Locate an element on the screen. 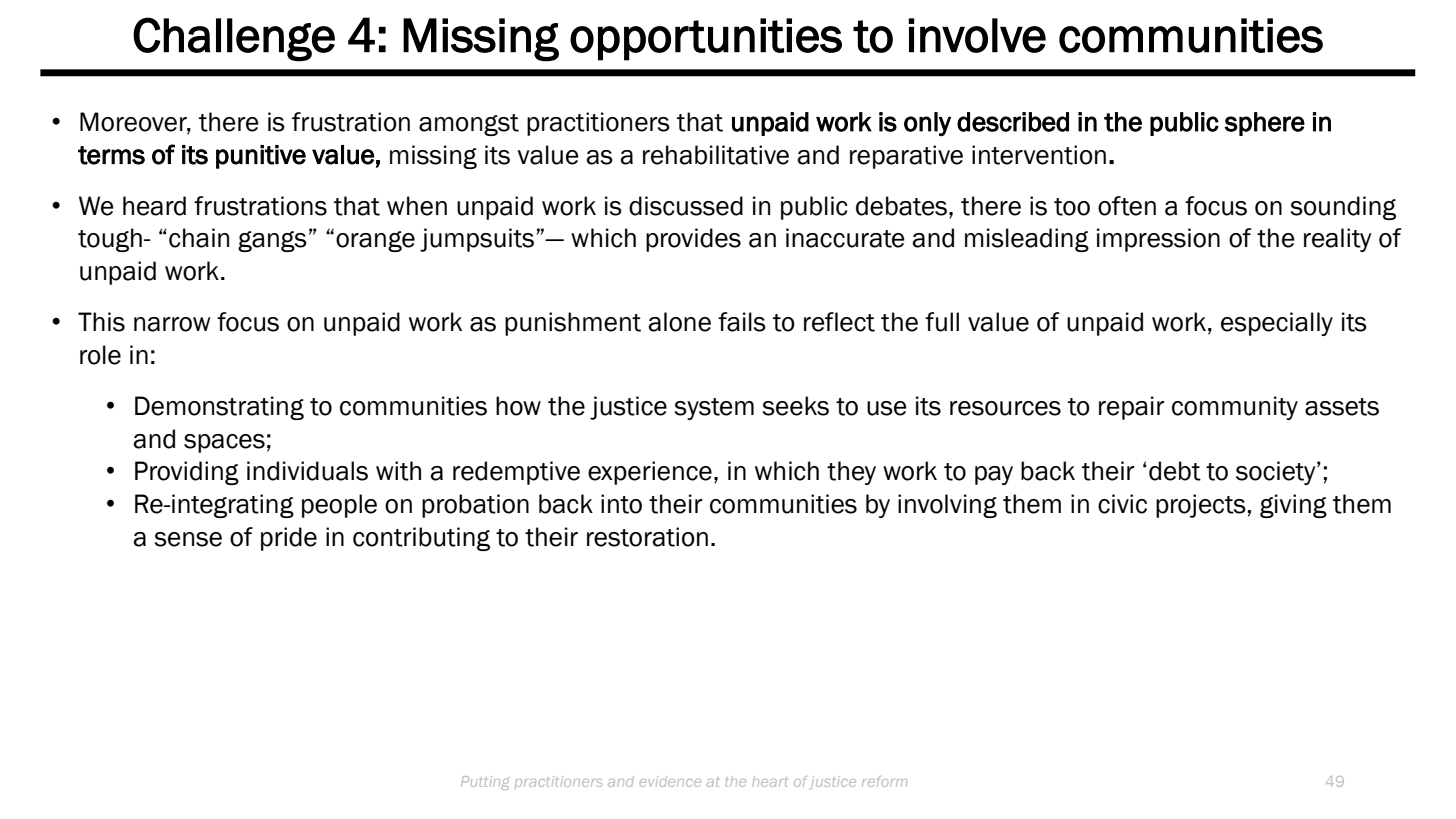 This screenshot has height=819, width=1456. heart is located at coordinates (770, 781).
